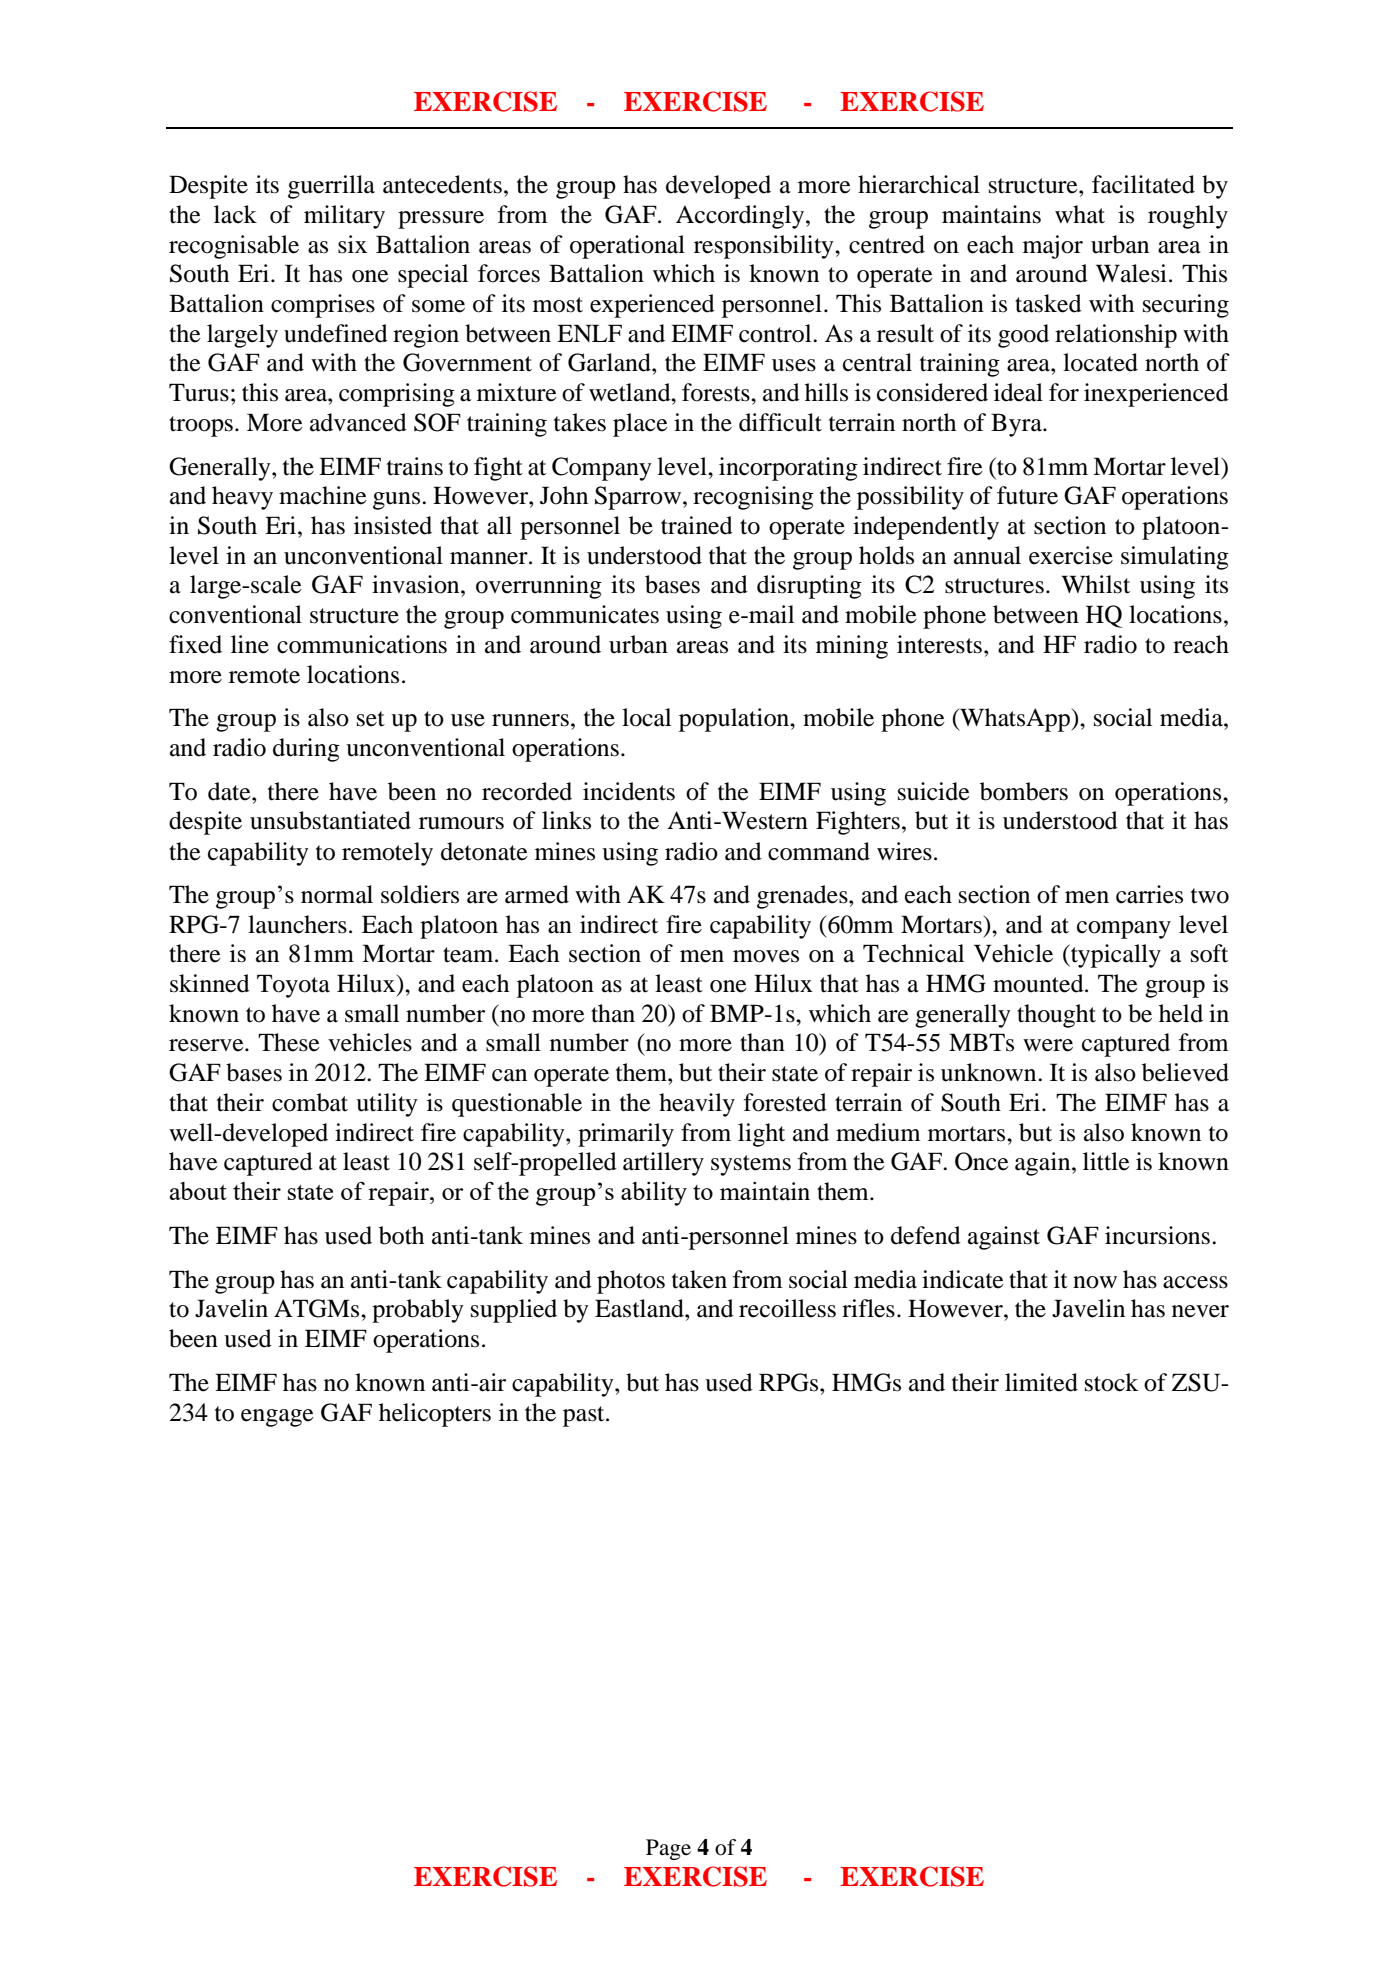  I want to click on incursions, so click(1157, 1235).
